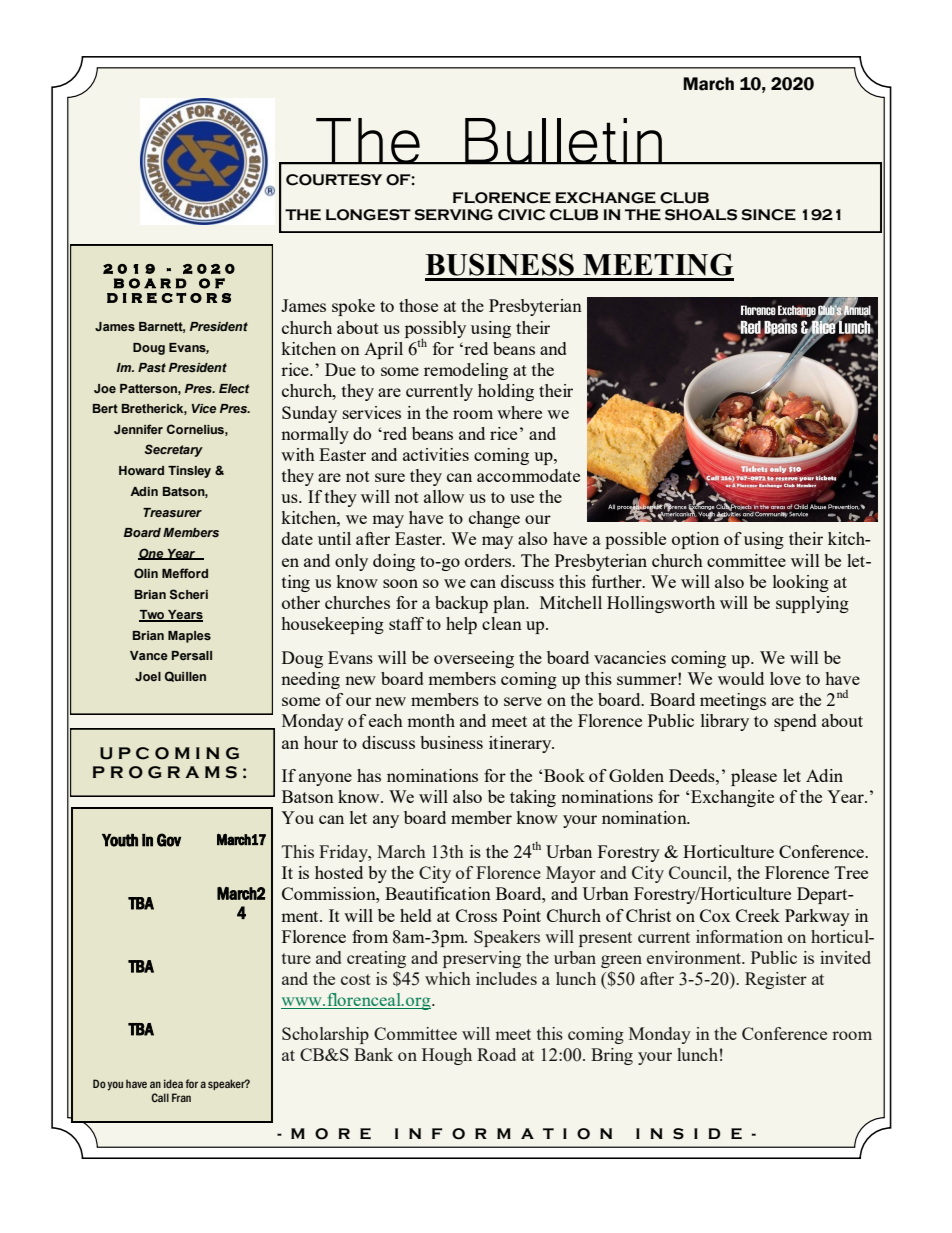 The width and height of the screenshot is (952, 1233). I want to click on orders, so click(489, 560).
